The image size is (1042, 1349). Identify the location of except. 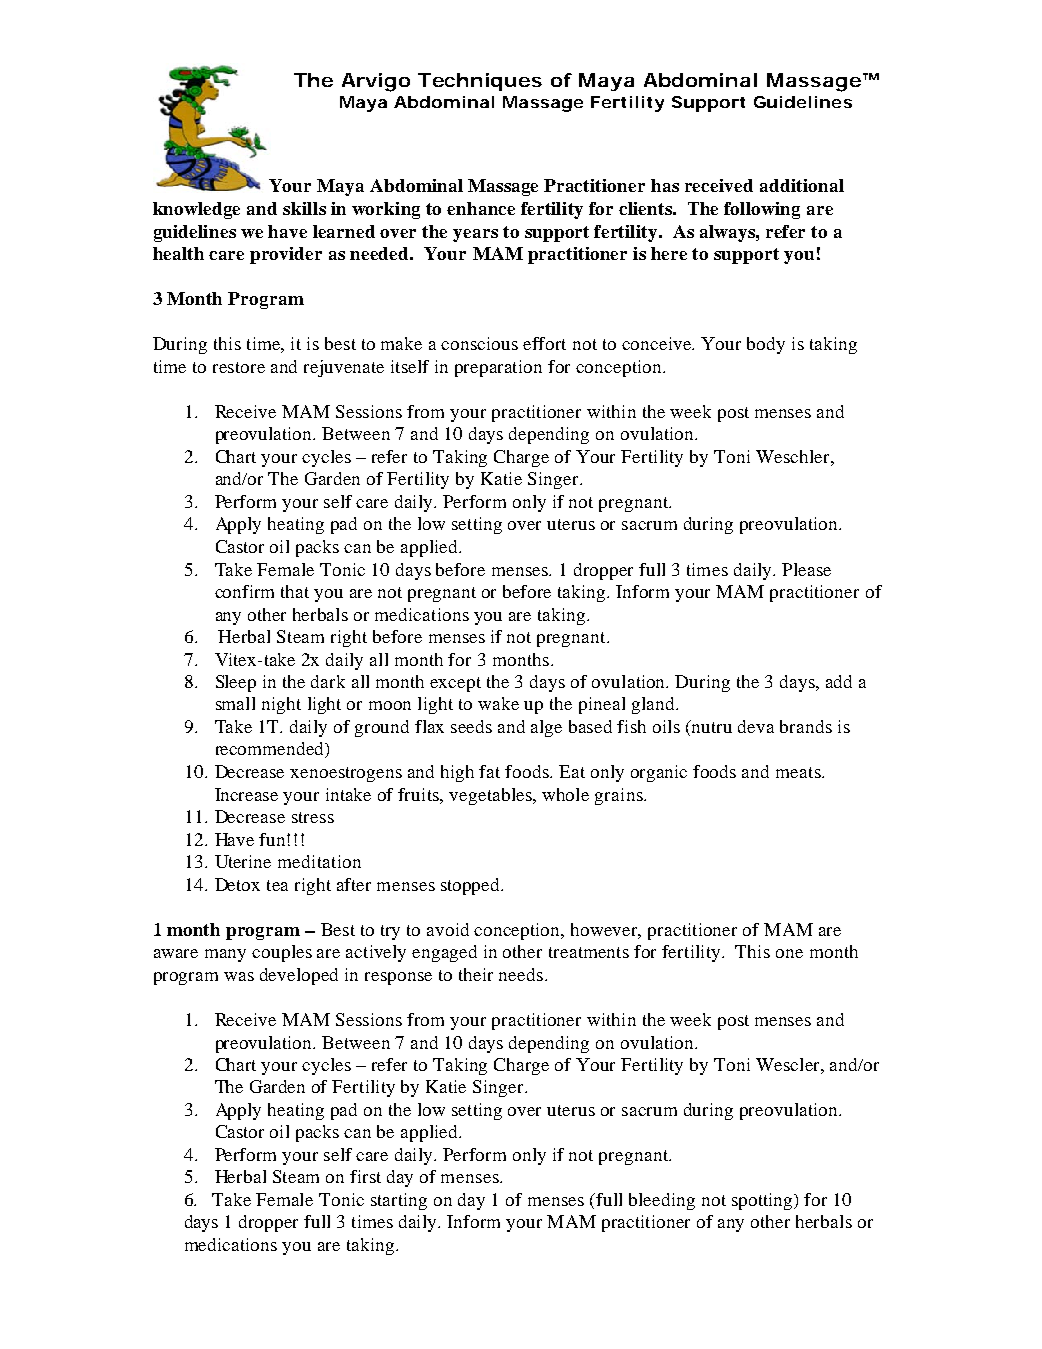
(455, 684).
